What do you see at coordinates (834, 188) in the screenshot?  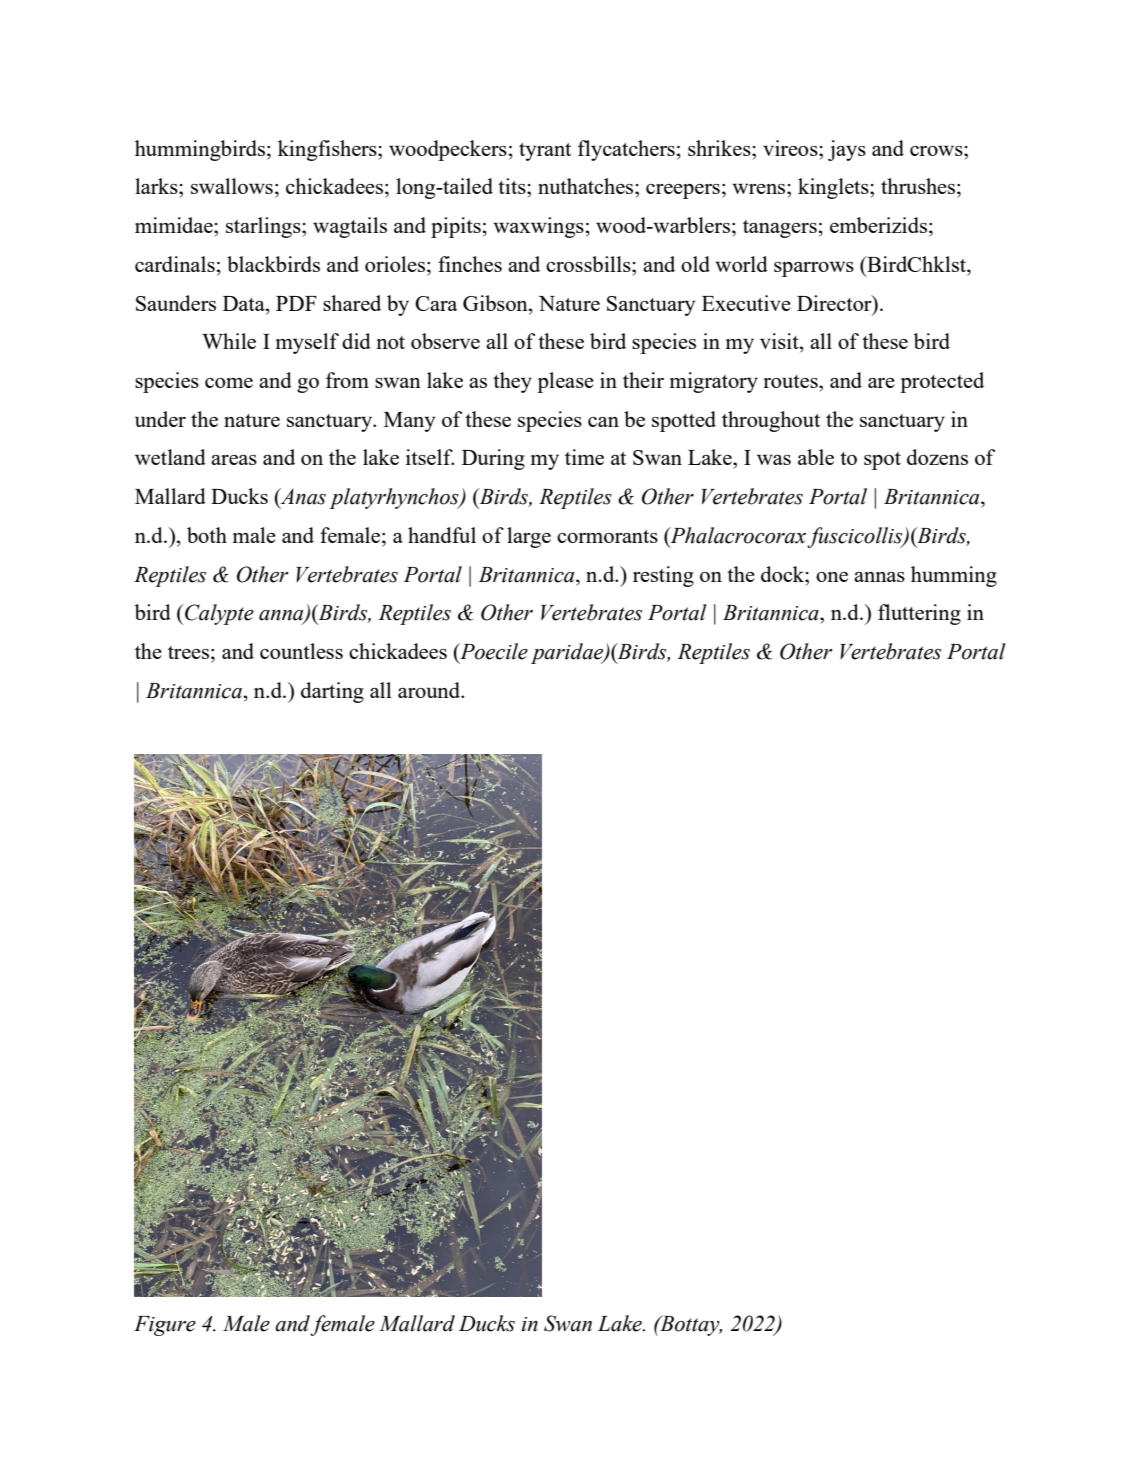 I see `kinglets` at bounding box center [834, 188].
